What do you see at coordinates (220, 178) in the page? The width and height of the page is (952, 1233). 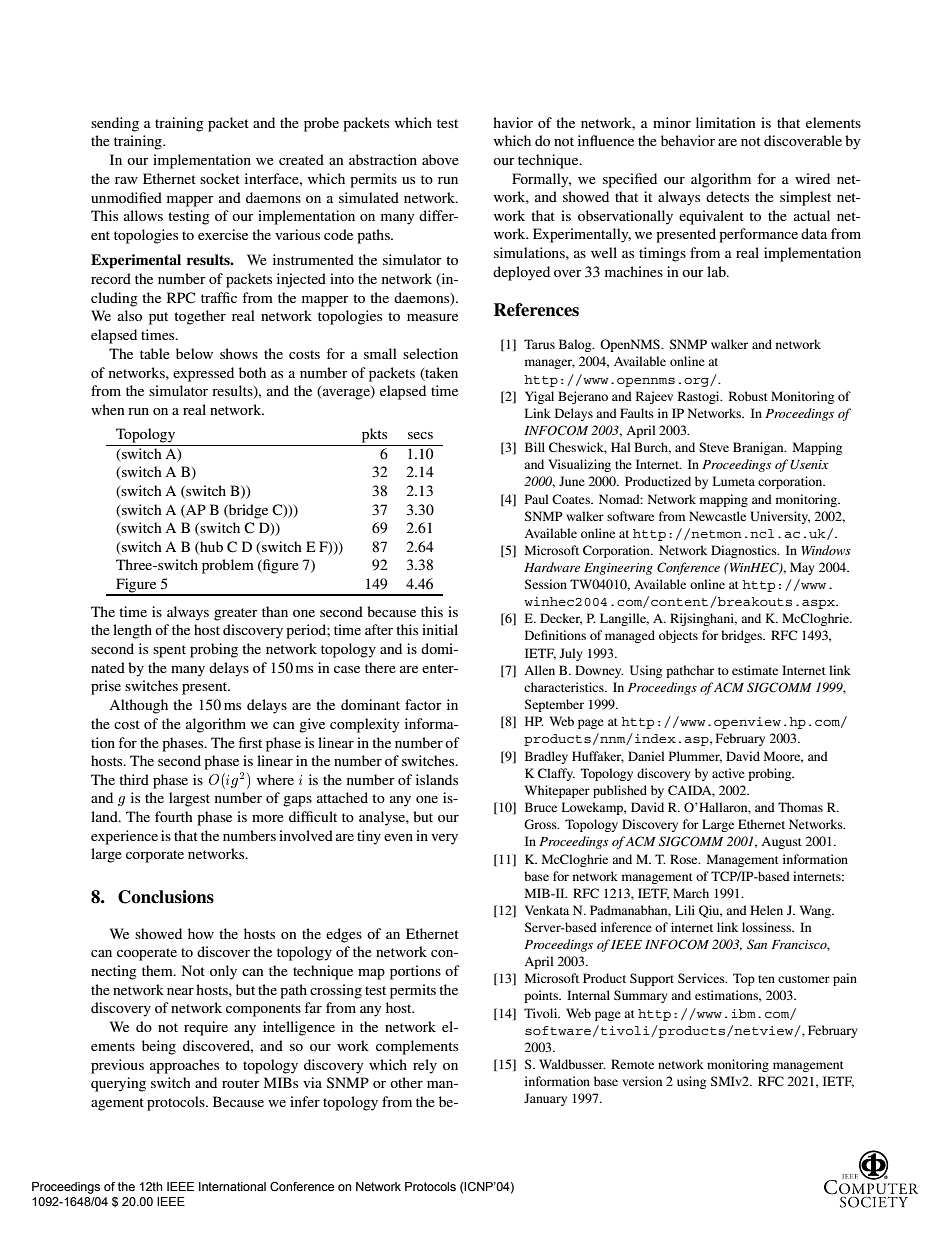 I see `socket` at bounding box center [220, 178].
